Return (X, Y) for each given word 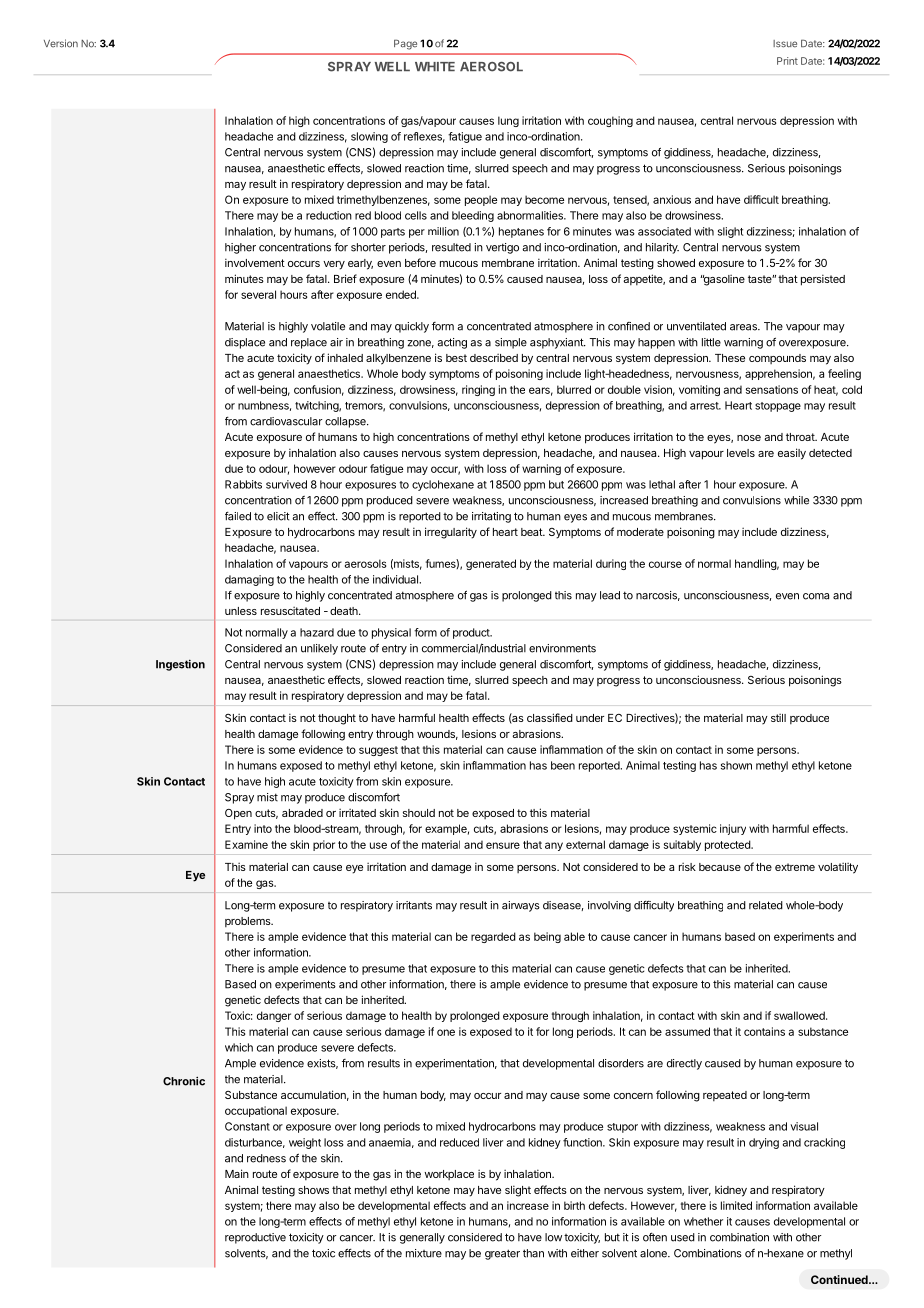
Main (237, 1173)
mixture (424, 1253)
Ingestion (180, 665)
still (778, 717)
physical (391, 633)
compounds (777, 359)
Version (61, 43)
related (766, 905)
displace (245, 343)
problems (249, 922)
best (456, 358)
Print (787, 61)
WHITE (435, 66)
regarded (493, 937)
